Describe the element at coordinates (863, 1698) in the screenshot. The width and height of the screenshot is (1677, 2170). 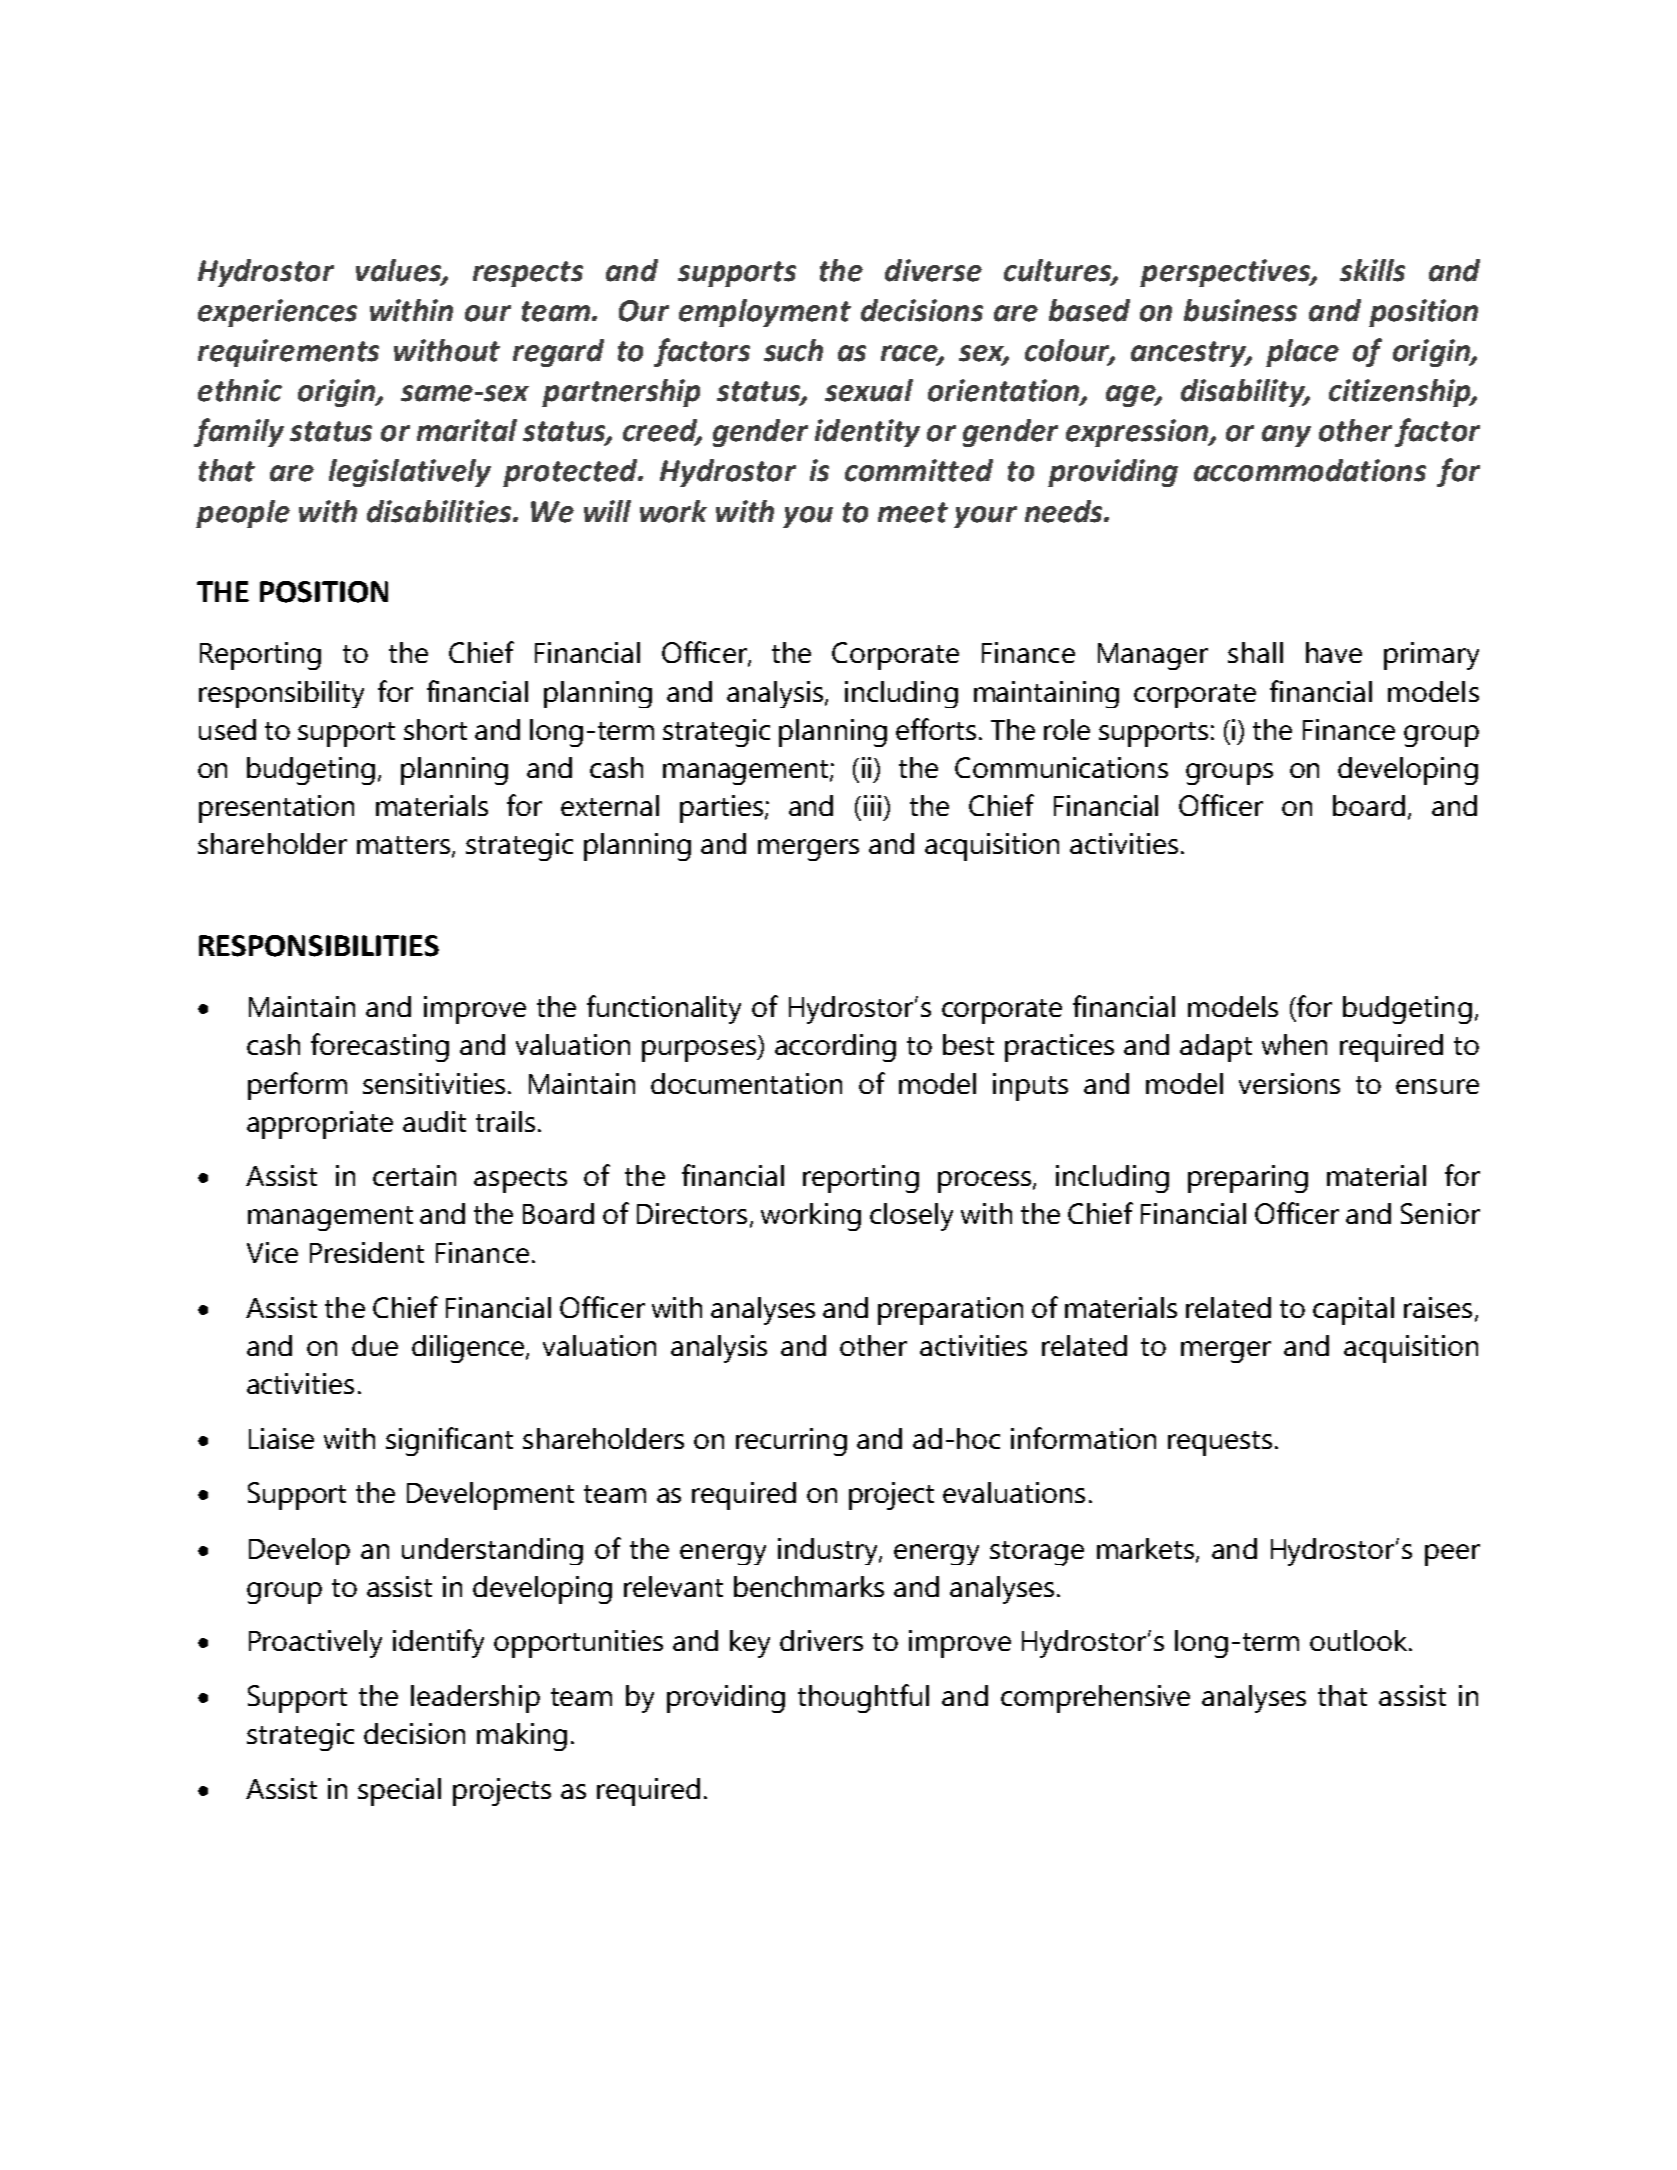
I see `thoughtful` at that location.
